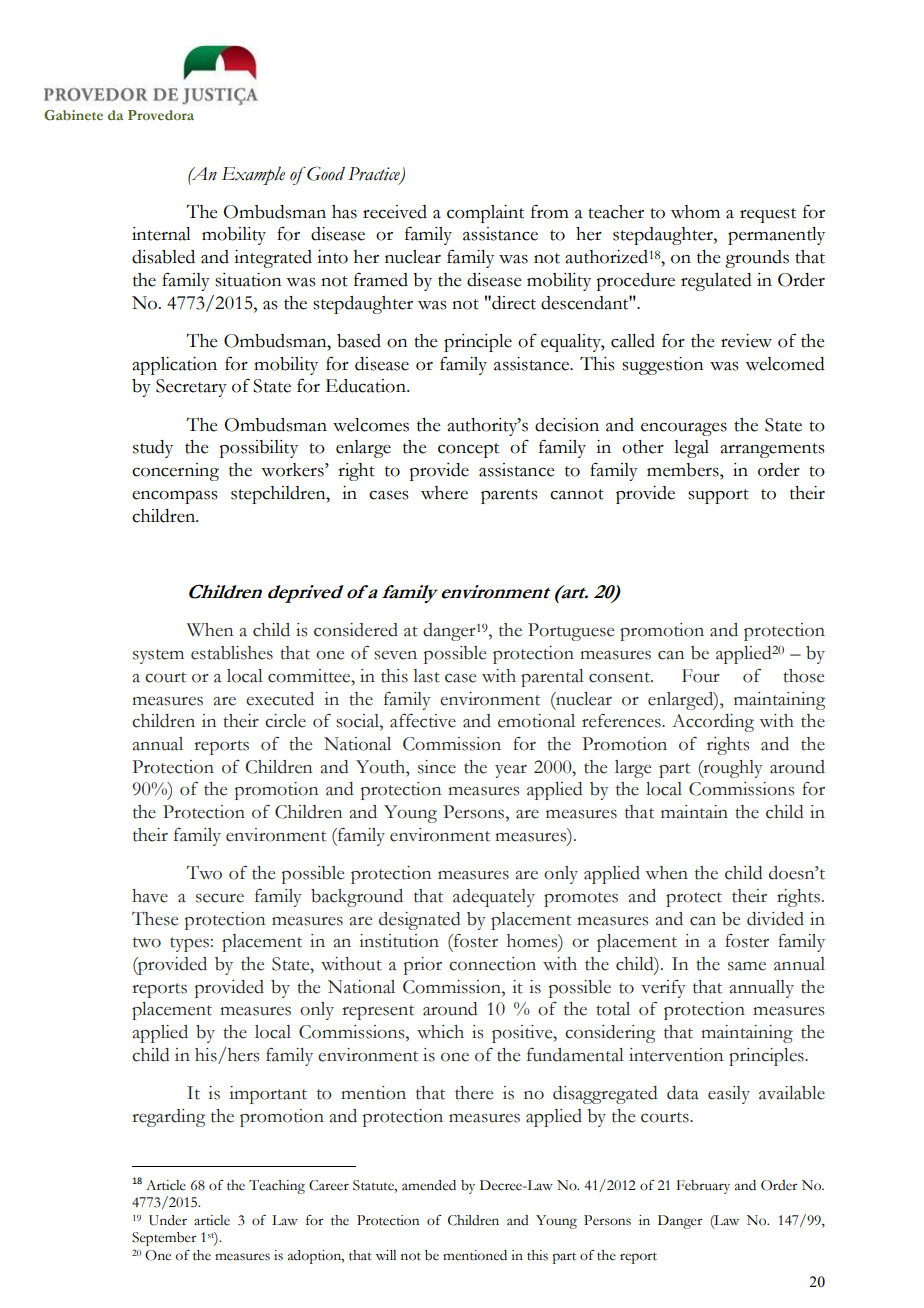 The height and width of the screenshot is (1308, 924). Describe the element at coordinates (703, 1187) in the screenshot. I see `February` at that location.
